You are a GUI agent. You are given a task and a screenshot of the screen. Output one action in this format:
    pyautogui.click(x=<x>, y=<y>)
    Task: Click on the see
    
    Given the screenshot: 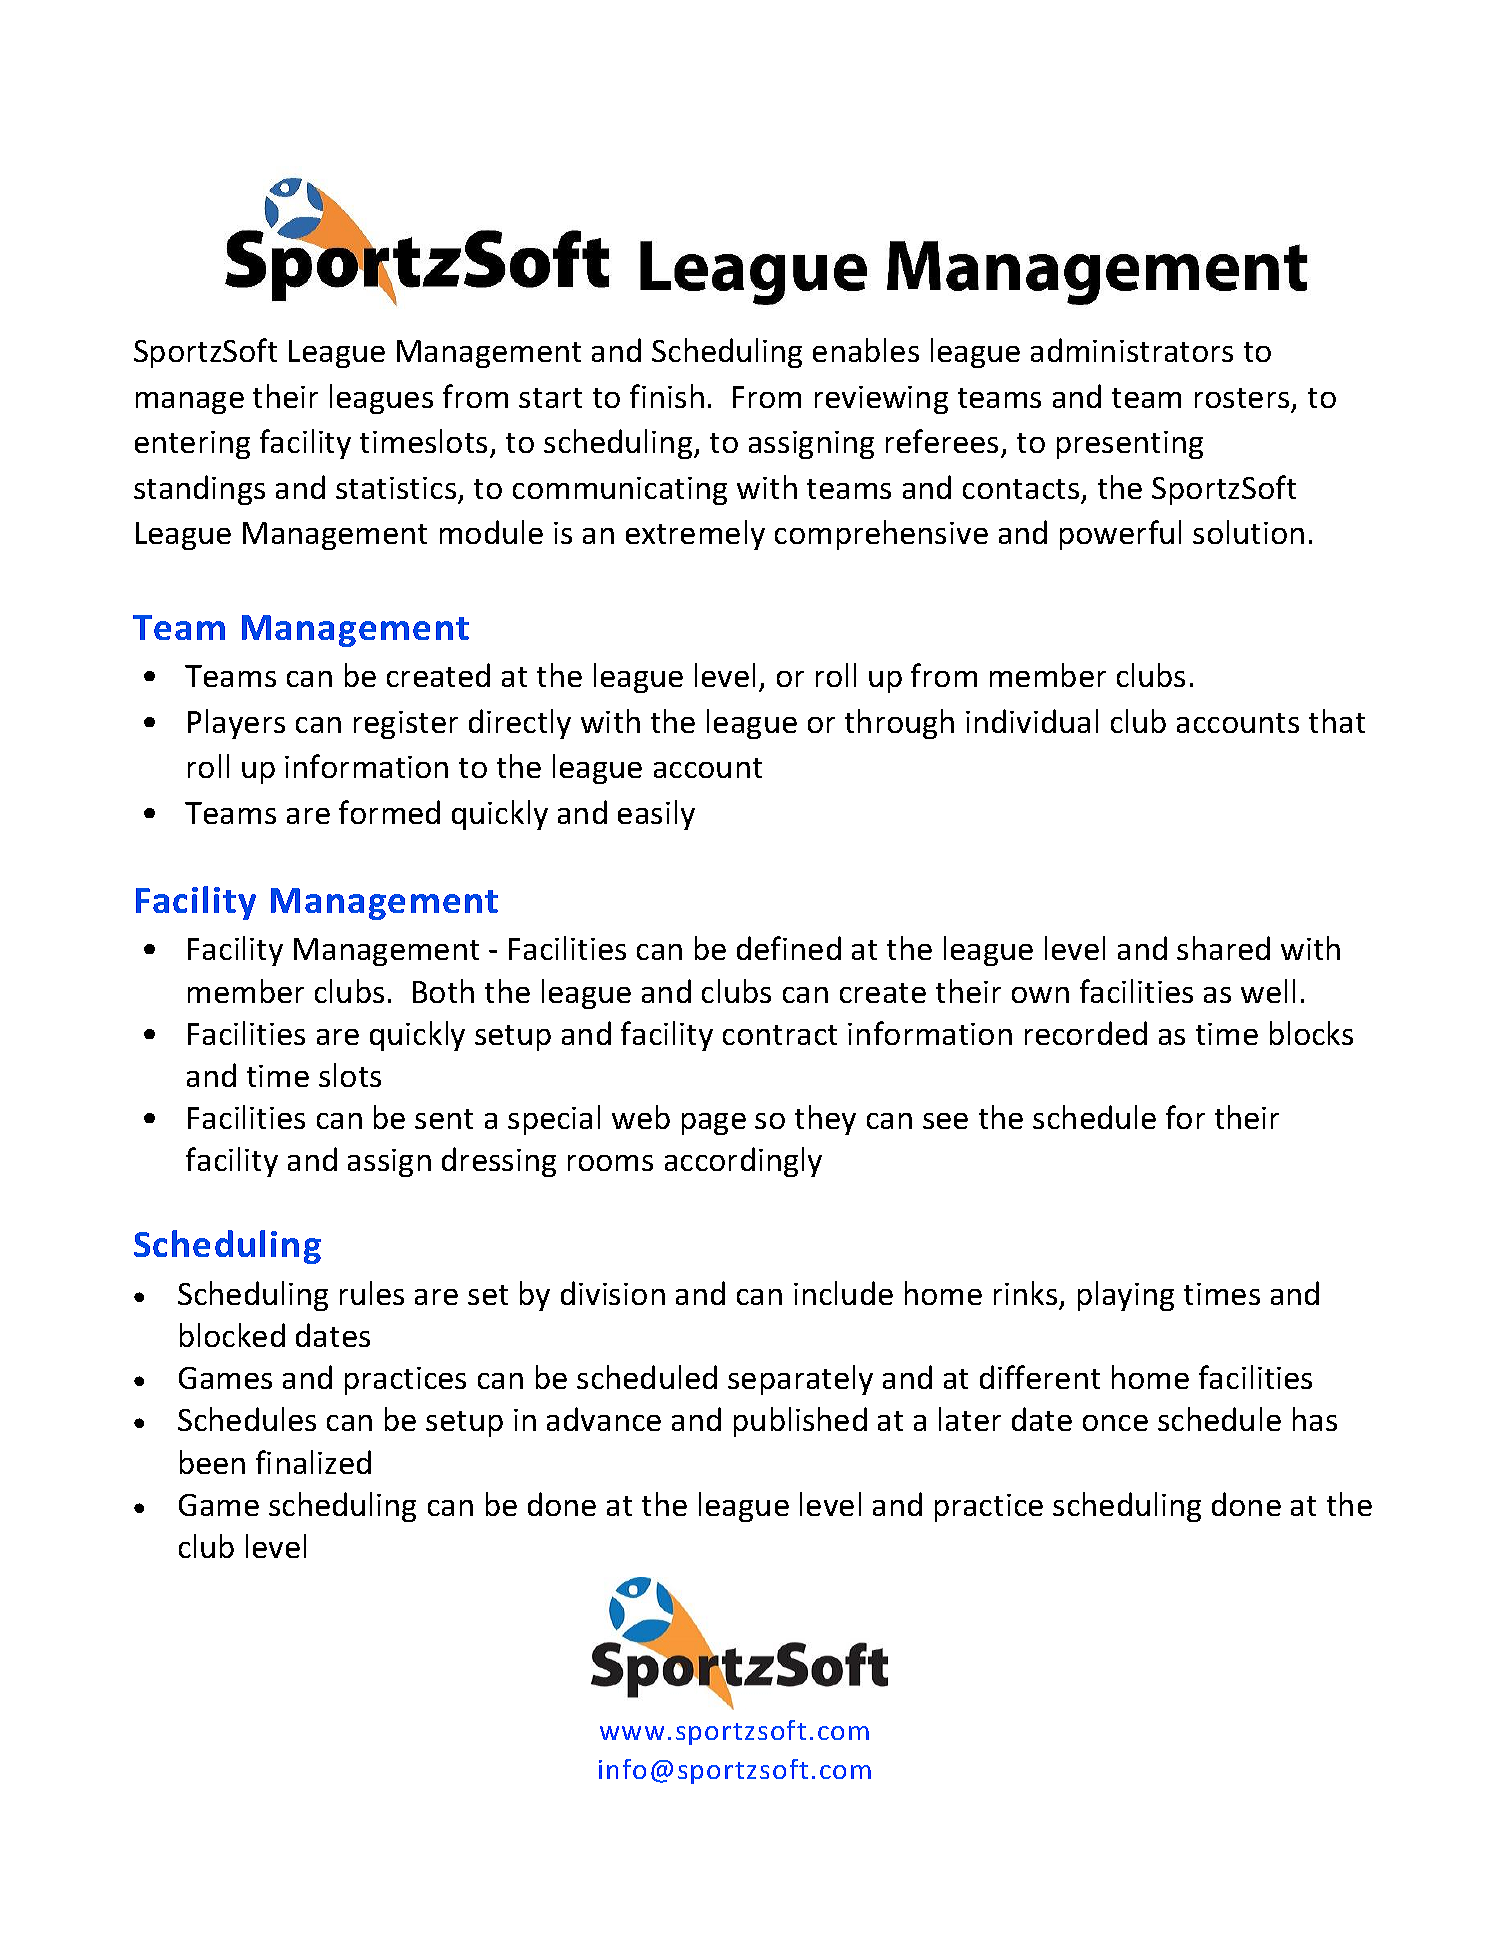 What is the action you would take?
    pyautogui.click(x=945, y=1121)
